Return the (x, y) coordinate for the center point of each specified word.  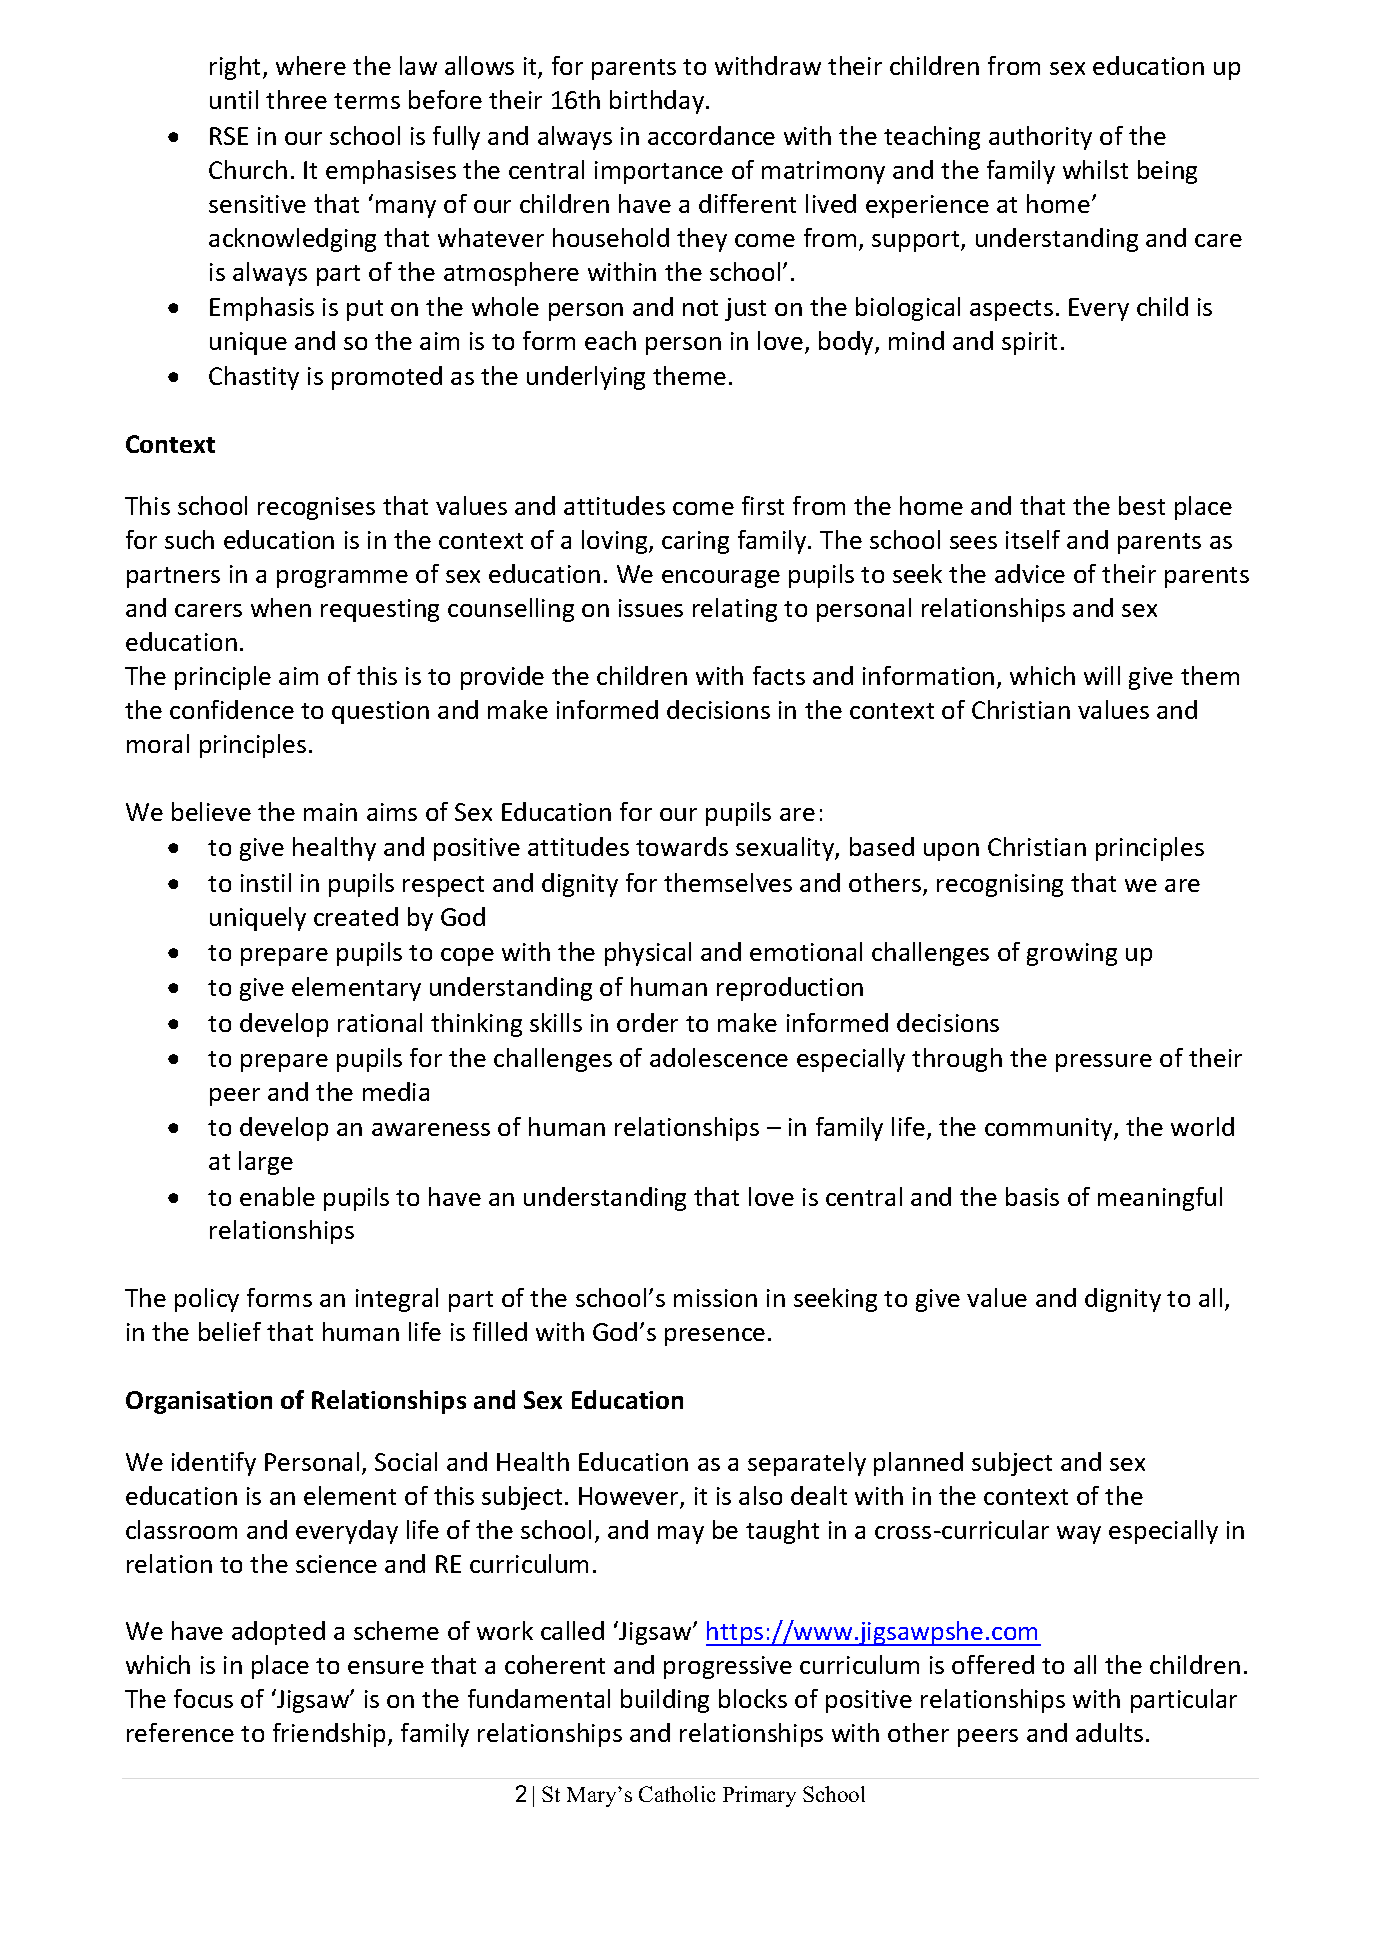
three (296, 99)
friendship (329, 1735)
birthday (658, 102)
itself (1033, 539)
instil (266, 882)
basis (1032, 1196)
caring (695, 542)
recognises (316, 508)
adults (1109, 1732)
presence (715, 1337)
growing (1072, 954)
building (665, 1701)
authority (1040, 138)
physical (648, 954)
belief (230, 1331)
